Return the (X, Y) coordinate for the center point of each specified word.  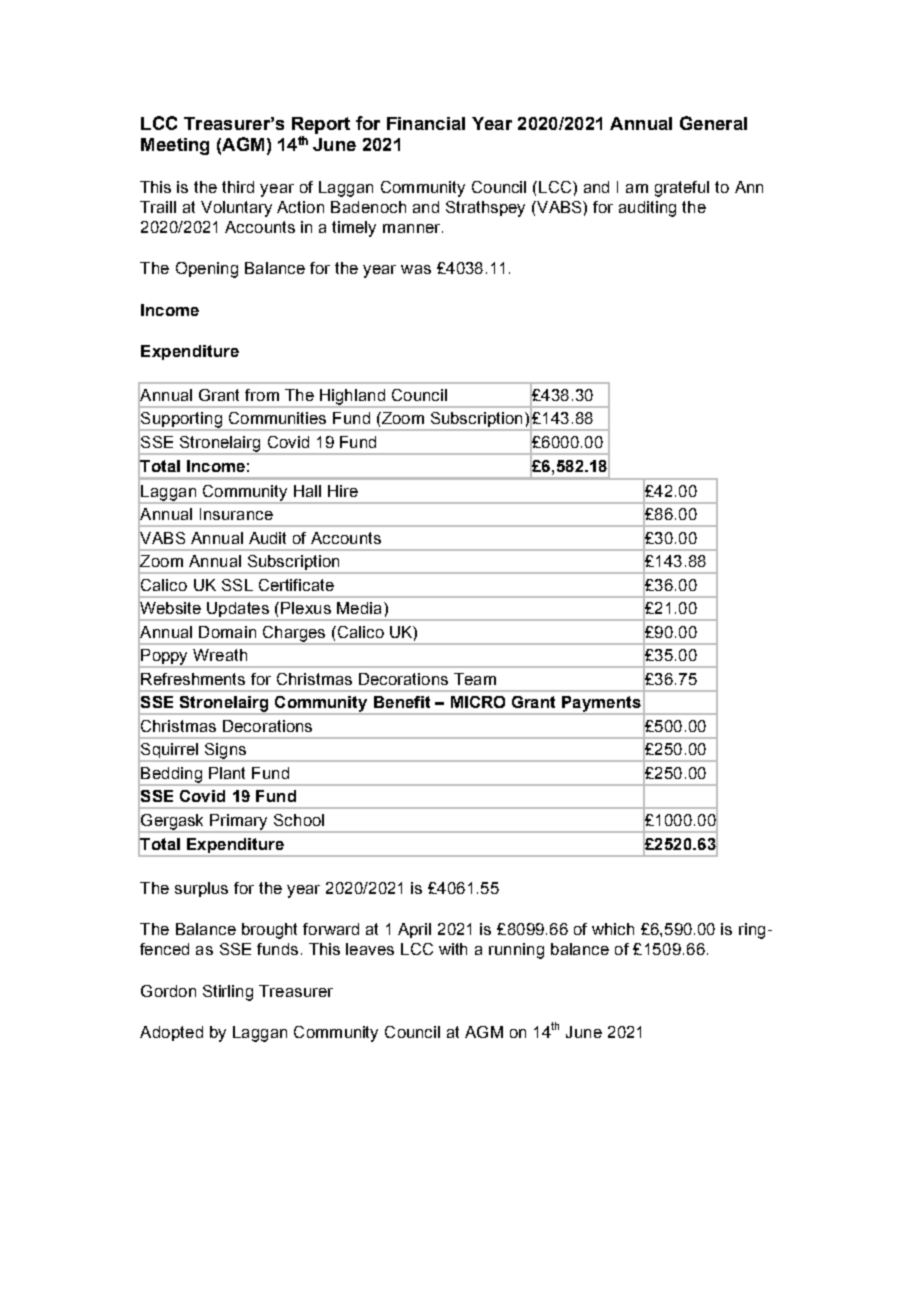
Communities (277, 418)
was (416, 269)
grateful (682, 189)
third (238, 187)
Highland (352, 398)
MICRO (478, 702)
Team (475, 679)
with (453, 949)
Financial (426, 123)
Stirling (228, 993)
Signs (225, 752)
